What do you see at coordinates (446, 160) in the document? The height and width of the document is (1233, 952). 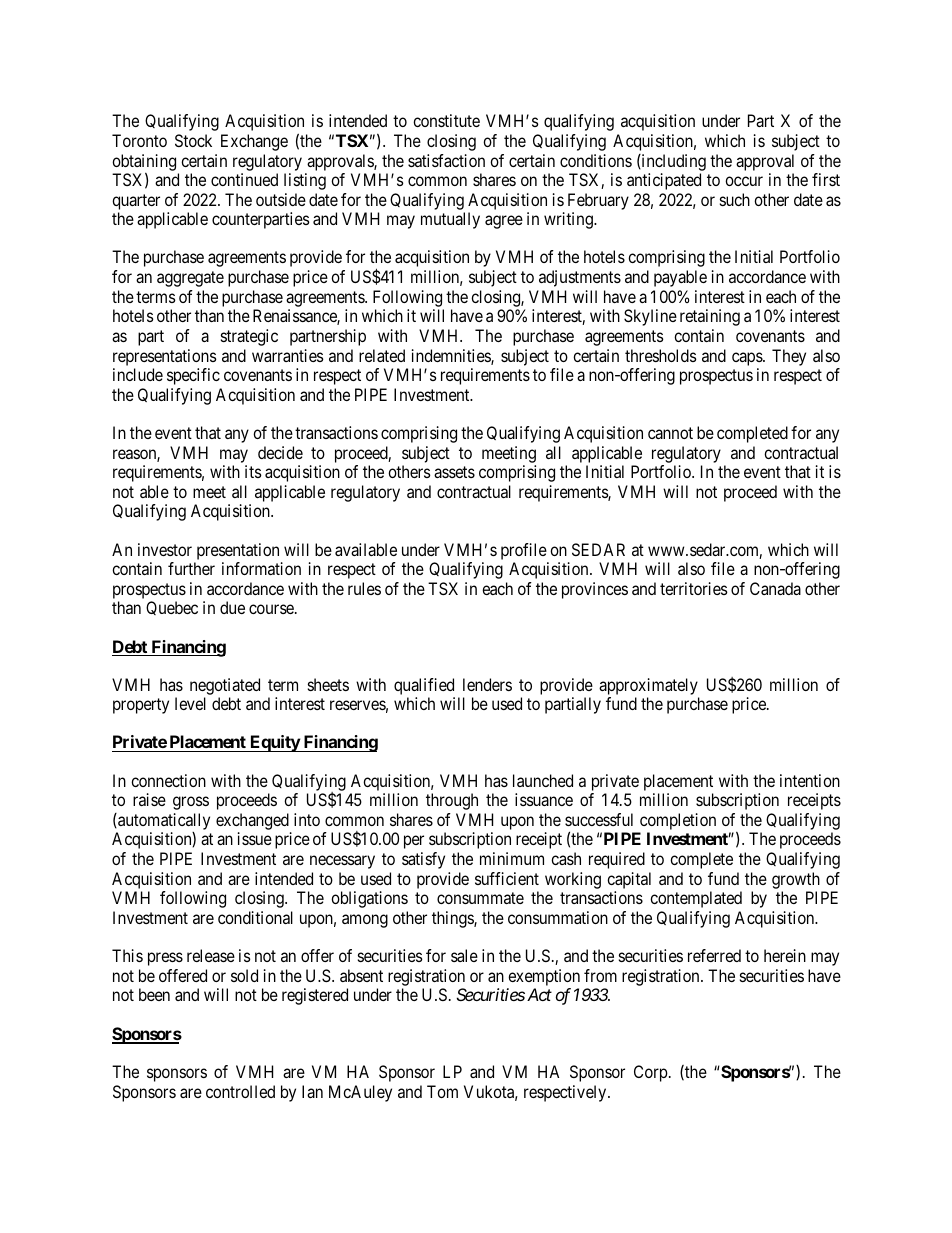 I see `satisfaction` at bounding box center [446, 160].
